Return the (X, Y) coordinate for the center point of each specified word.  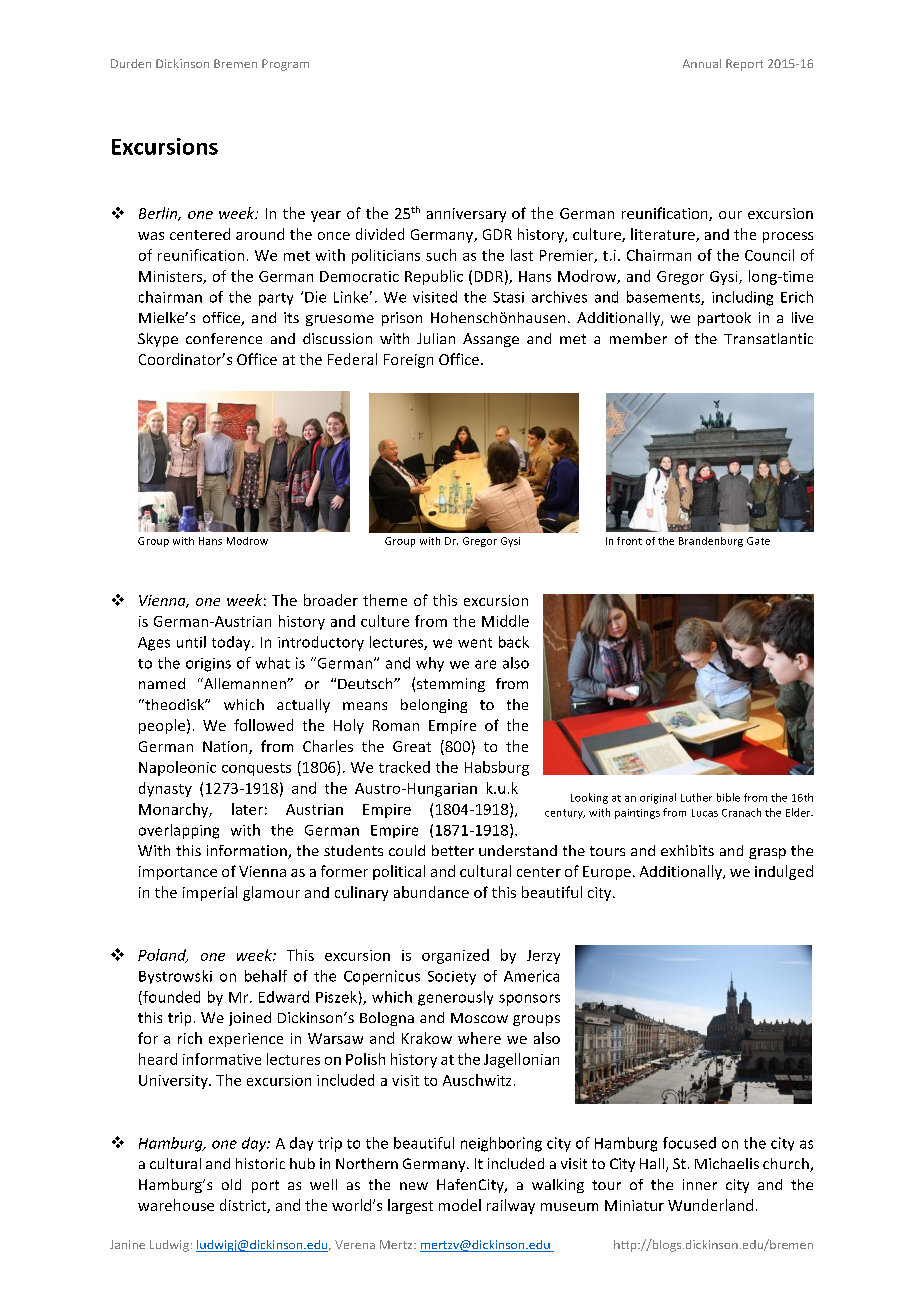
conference (224, 338)
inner (700, 1184)
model (460, 1205)
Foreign (408, 361)
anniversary (466, 215)
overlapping (179, 831)
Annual (702, 63)
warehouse (176, 1205)
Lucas (705, 813)
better (453, 850)
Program (285, 65)
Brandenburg (711, 542)
